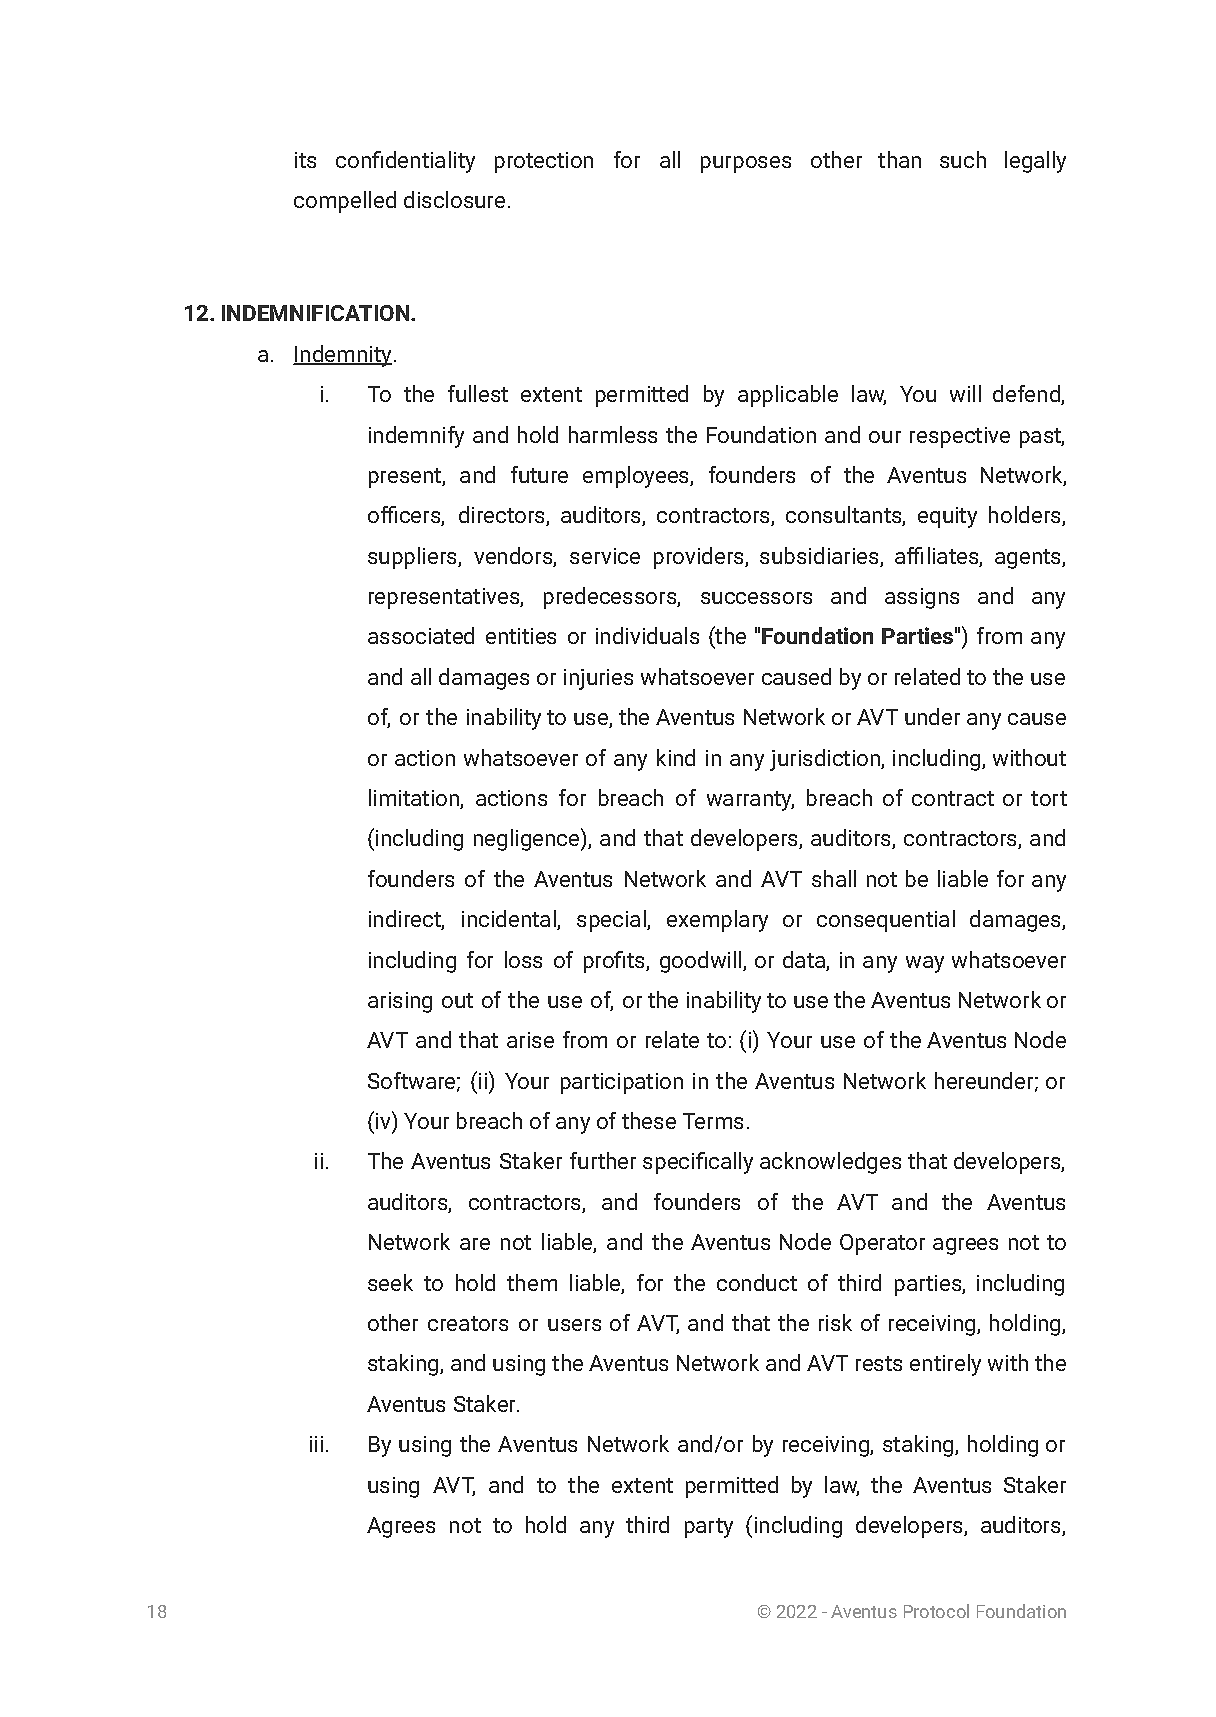  What do you see at coordinates (936, 1611) in the screenshot?
I see `Protocol` at bounding box center [936, 1611].
